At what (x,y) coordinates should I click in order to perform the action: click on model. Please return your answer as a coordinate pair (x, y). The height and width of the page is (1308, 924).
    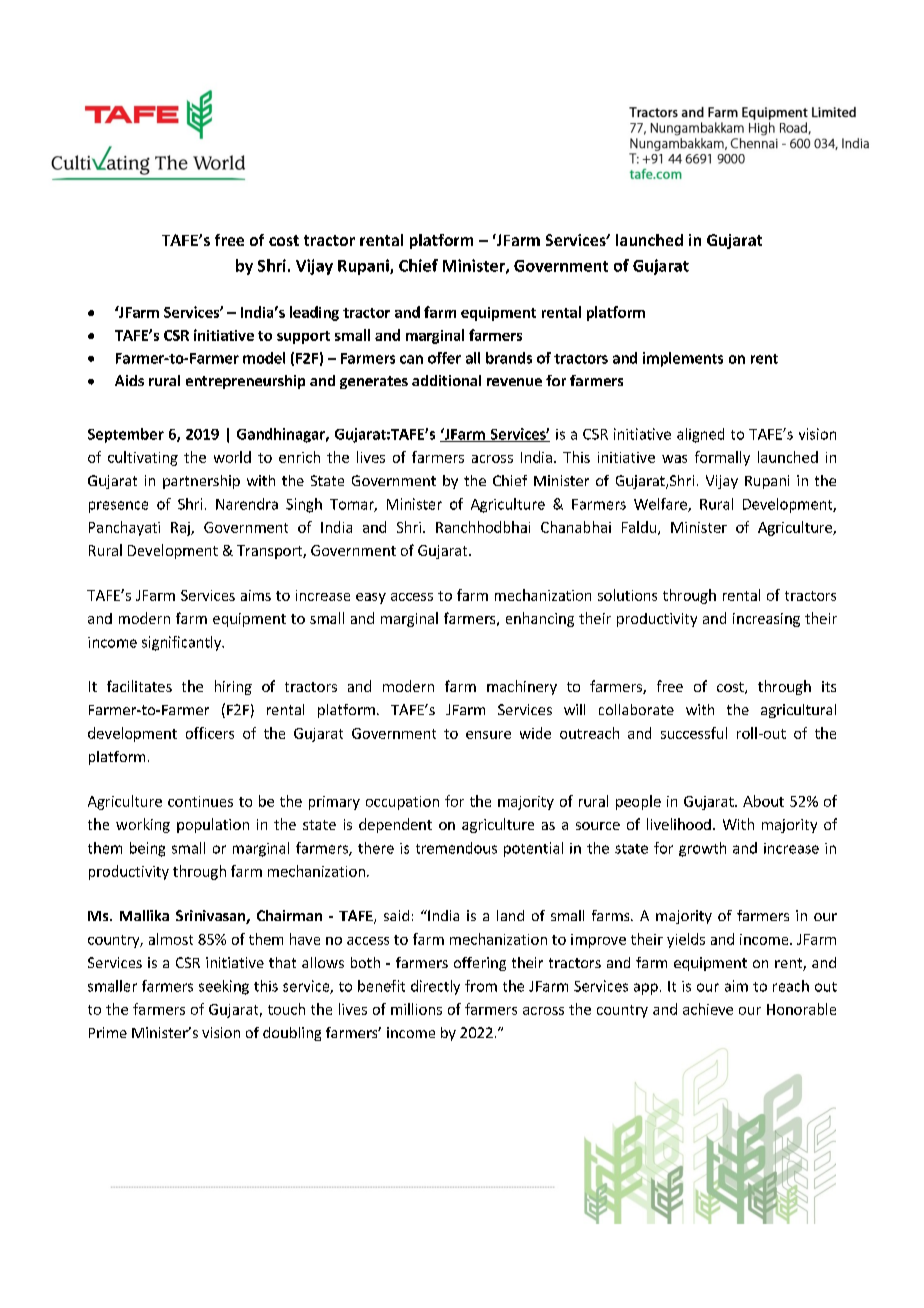
    Looking at the image, I should click on (264, 358).
